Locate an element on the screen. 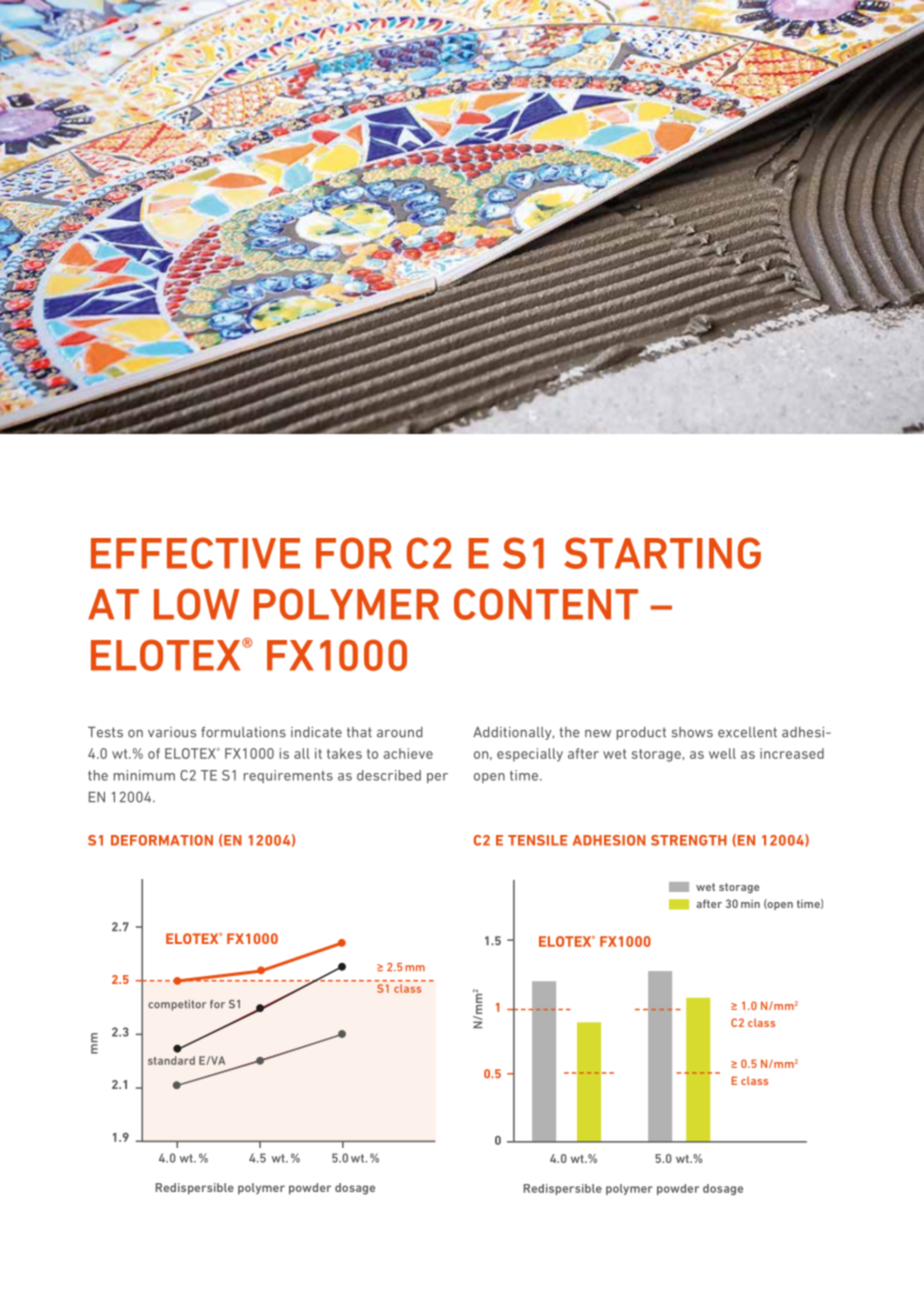 The image size is (924, 1302). CONTENT is located at coordinates (546, 604).
